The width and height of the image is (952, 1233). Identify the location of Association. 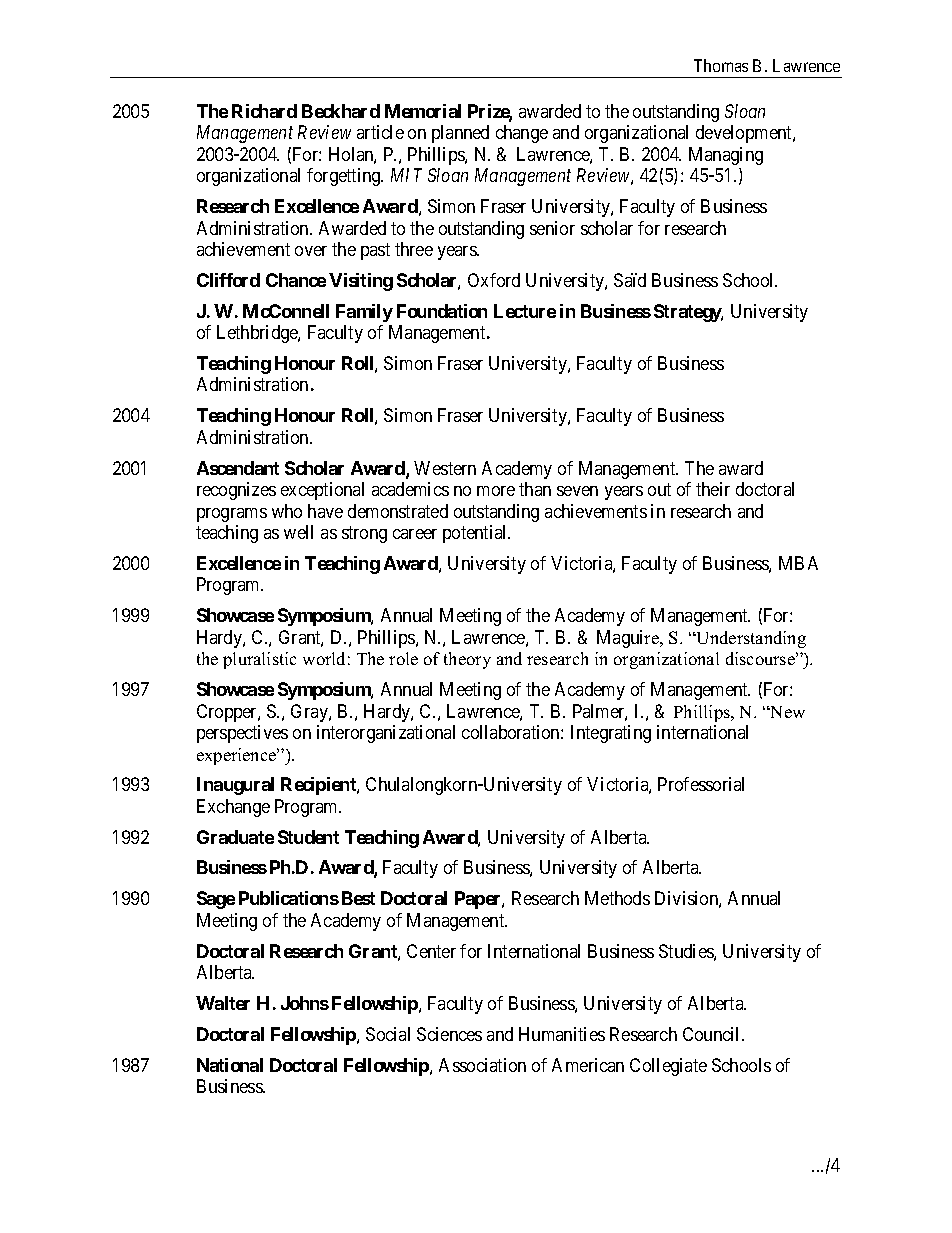
(482, 1065).
